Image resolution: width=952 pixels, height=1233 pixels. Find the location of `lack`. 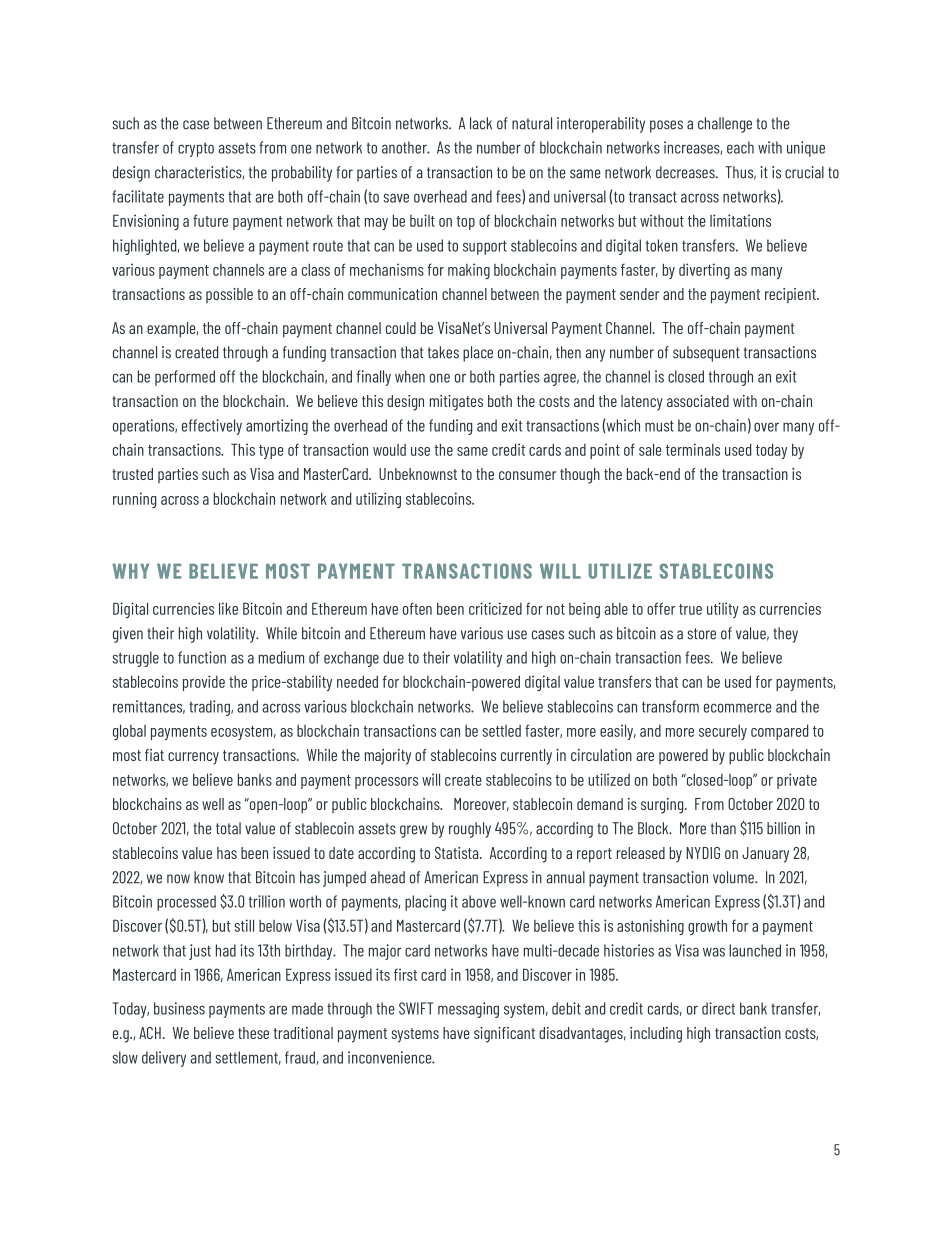

lack is located at coordinates (481, 123).
